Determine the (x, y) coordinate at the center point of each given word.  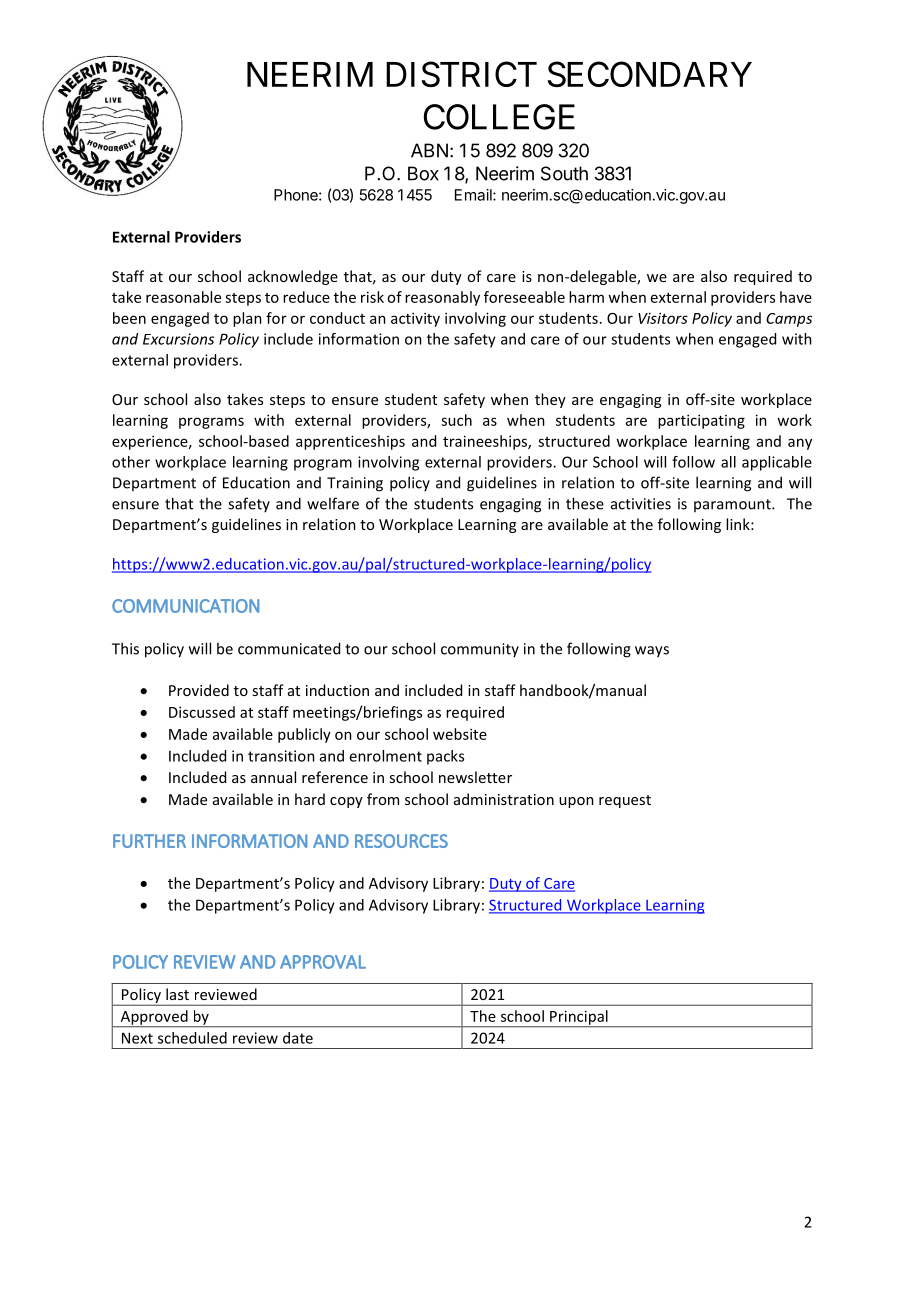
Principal (579, 1018)
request (625, 801)
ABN (429, 150)
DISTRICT (461, 74)
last (177, 994)
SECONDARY (650, 74)
